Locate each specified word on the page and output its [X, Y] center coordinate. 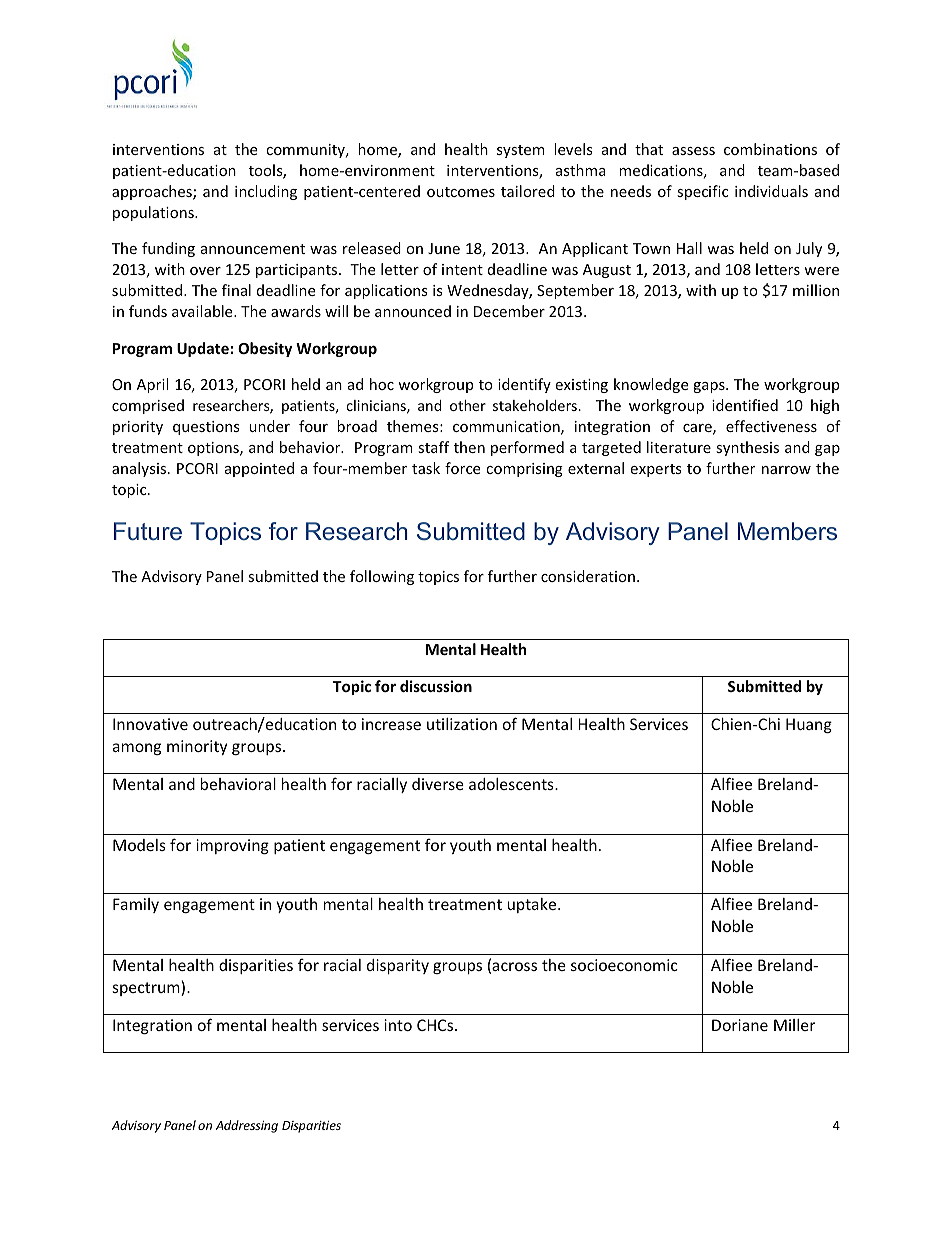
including [266, 192]
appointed [259, 469]
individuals [771, 191]
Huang [809, 725]
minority [197, 747]
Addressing [247, 1126]
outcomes [461, 192]
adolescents [512, 784]
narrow [786, 470]
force [462, 468]
